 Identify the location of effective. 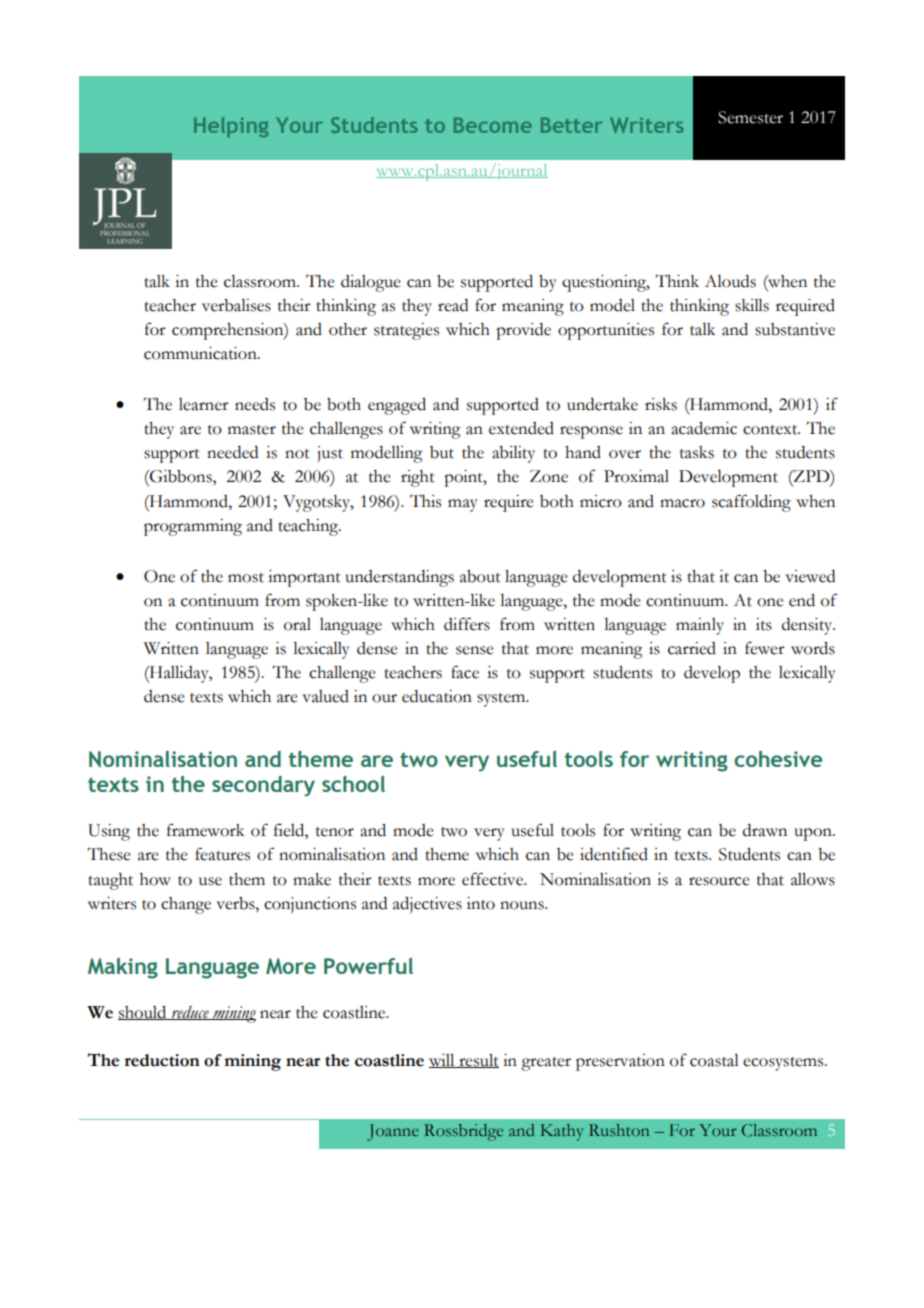
(493, 879).
